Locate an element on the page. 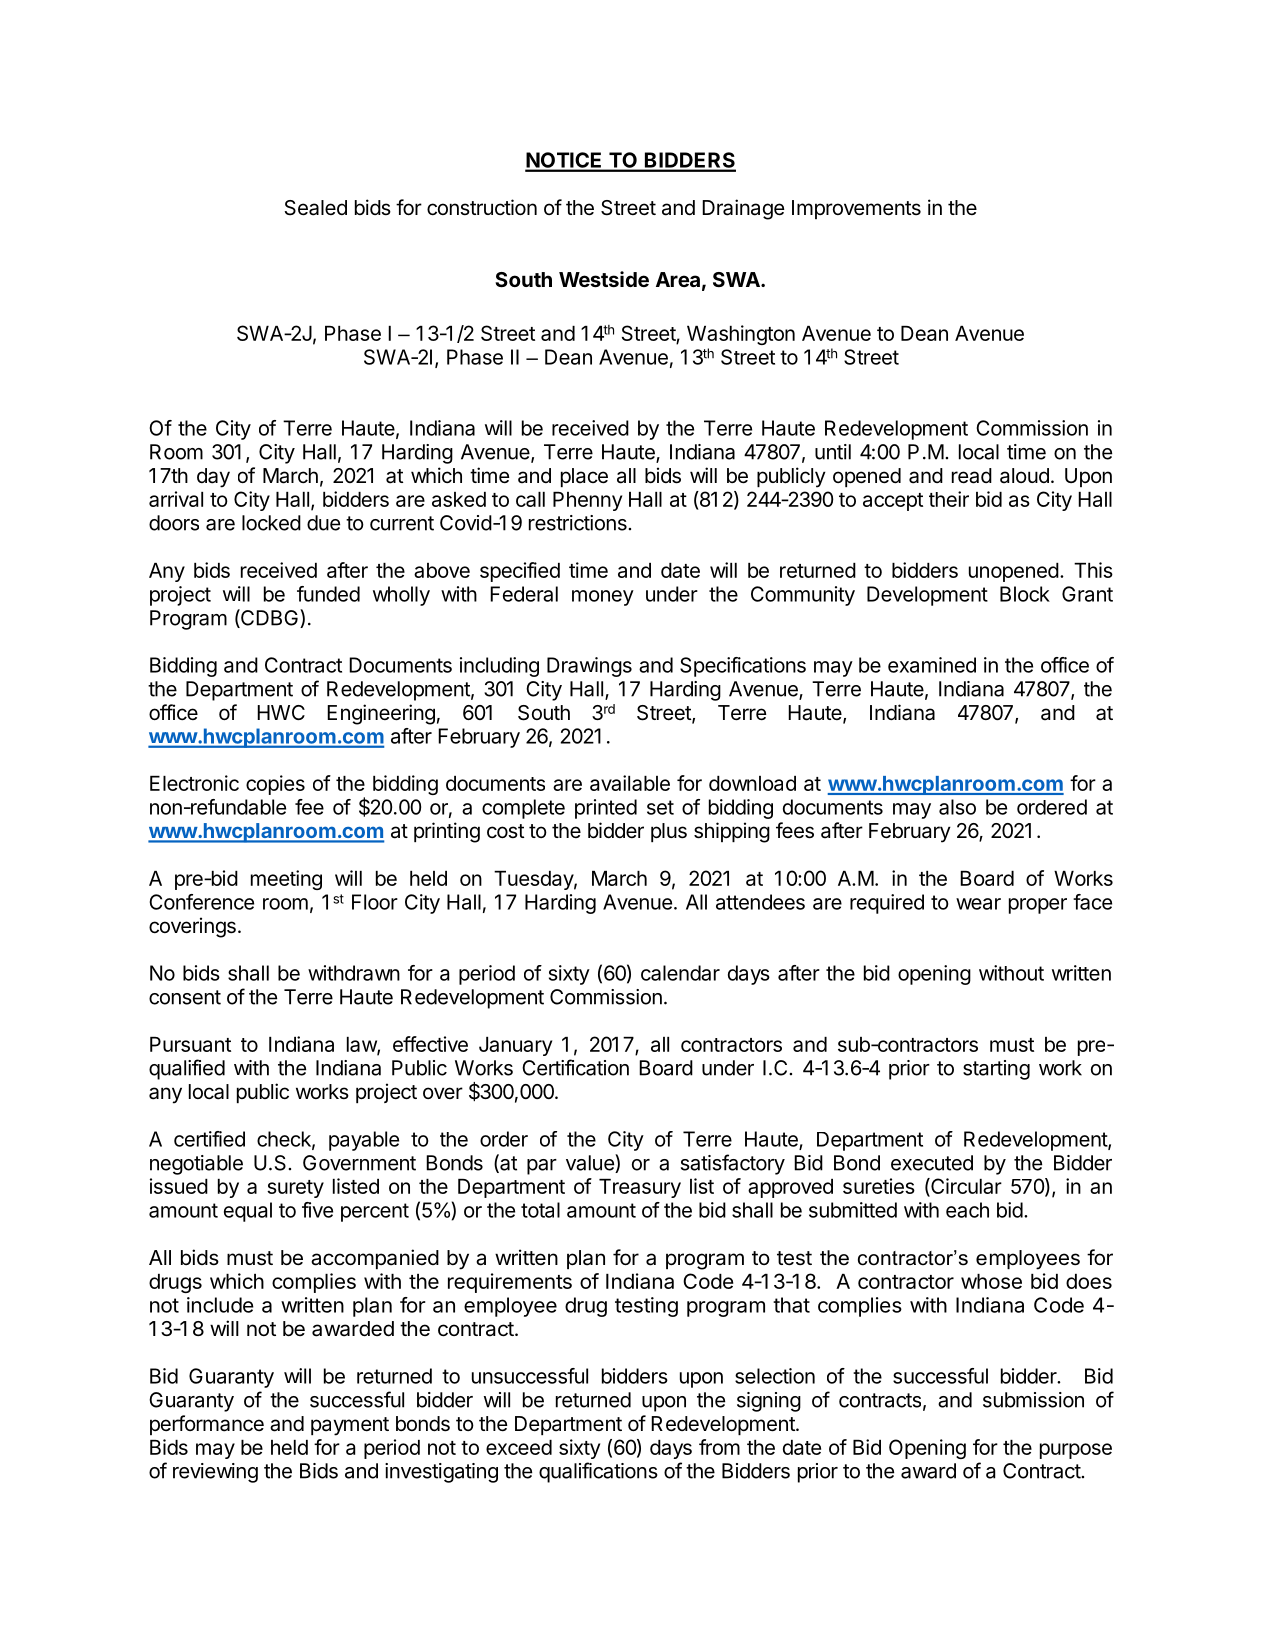  Westside is located at coordinates (604, 279).
